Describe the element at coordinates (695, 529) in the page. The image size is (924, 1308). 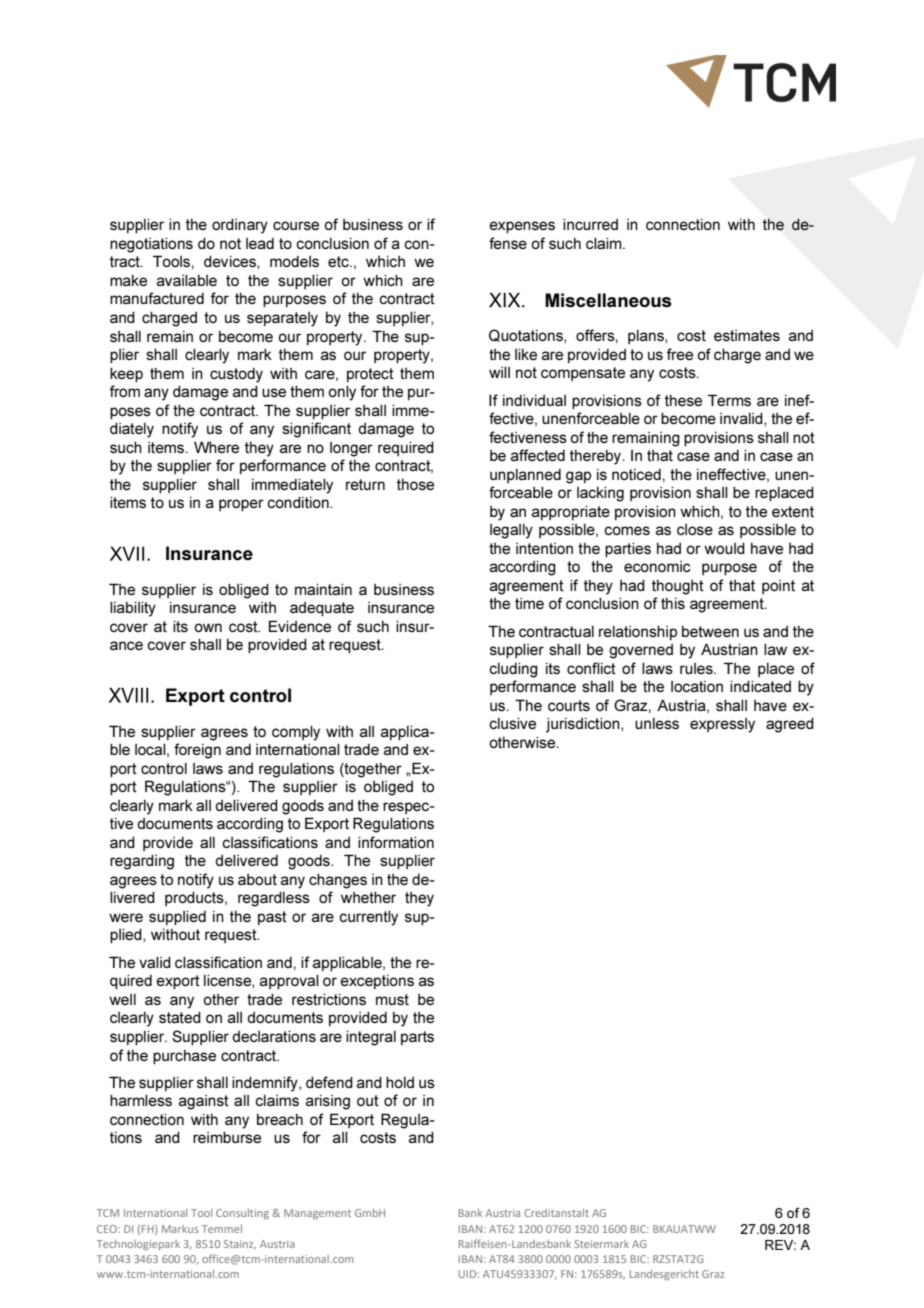
I see `close` at that location.
